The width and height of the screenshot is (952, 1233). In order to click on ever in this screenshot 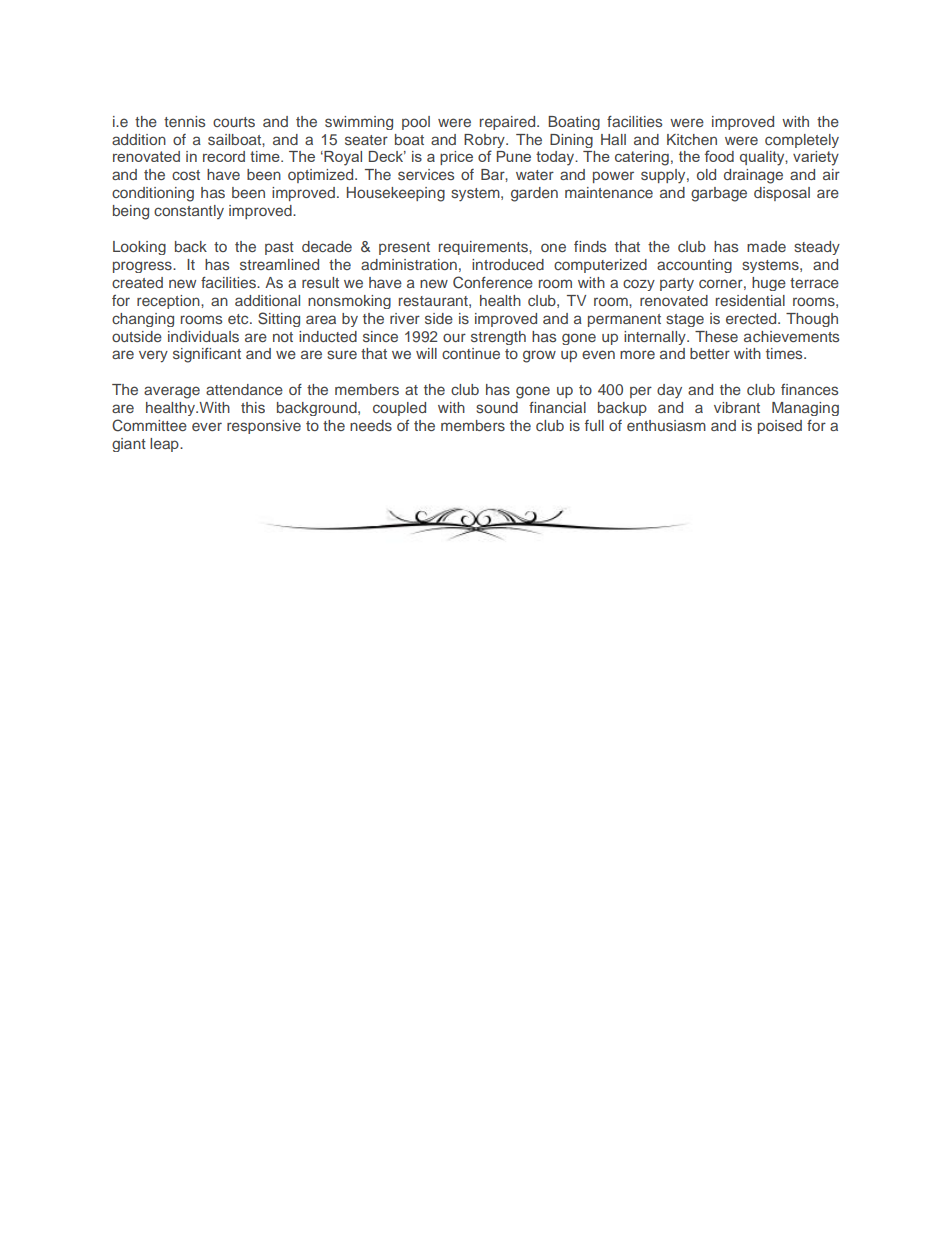, I will do `click(207, 426)`.
